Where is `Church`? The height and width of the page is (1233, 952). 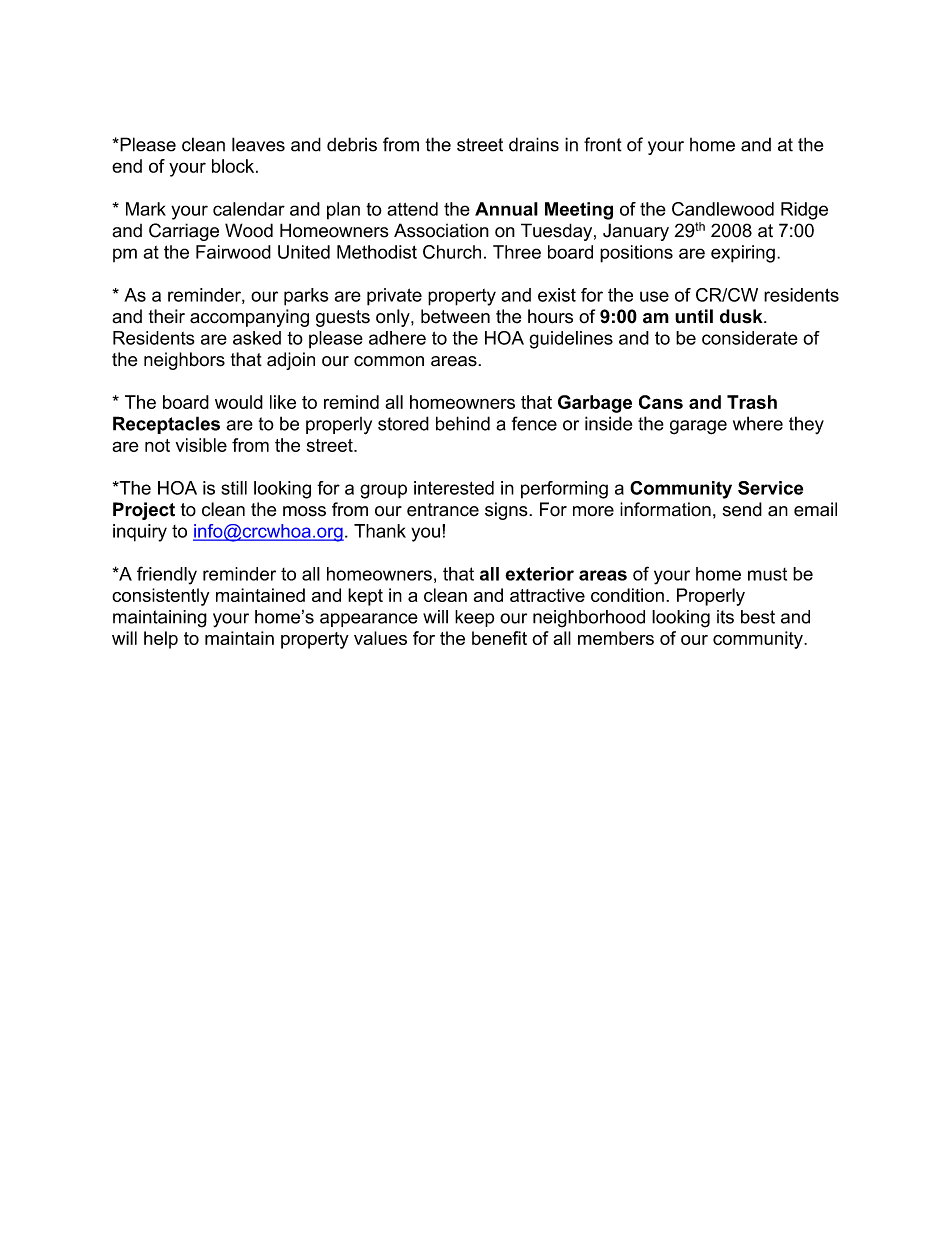
Church is located at coordinates (452, 252).
